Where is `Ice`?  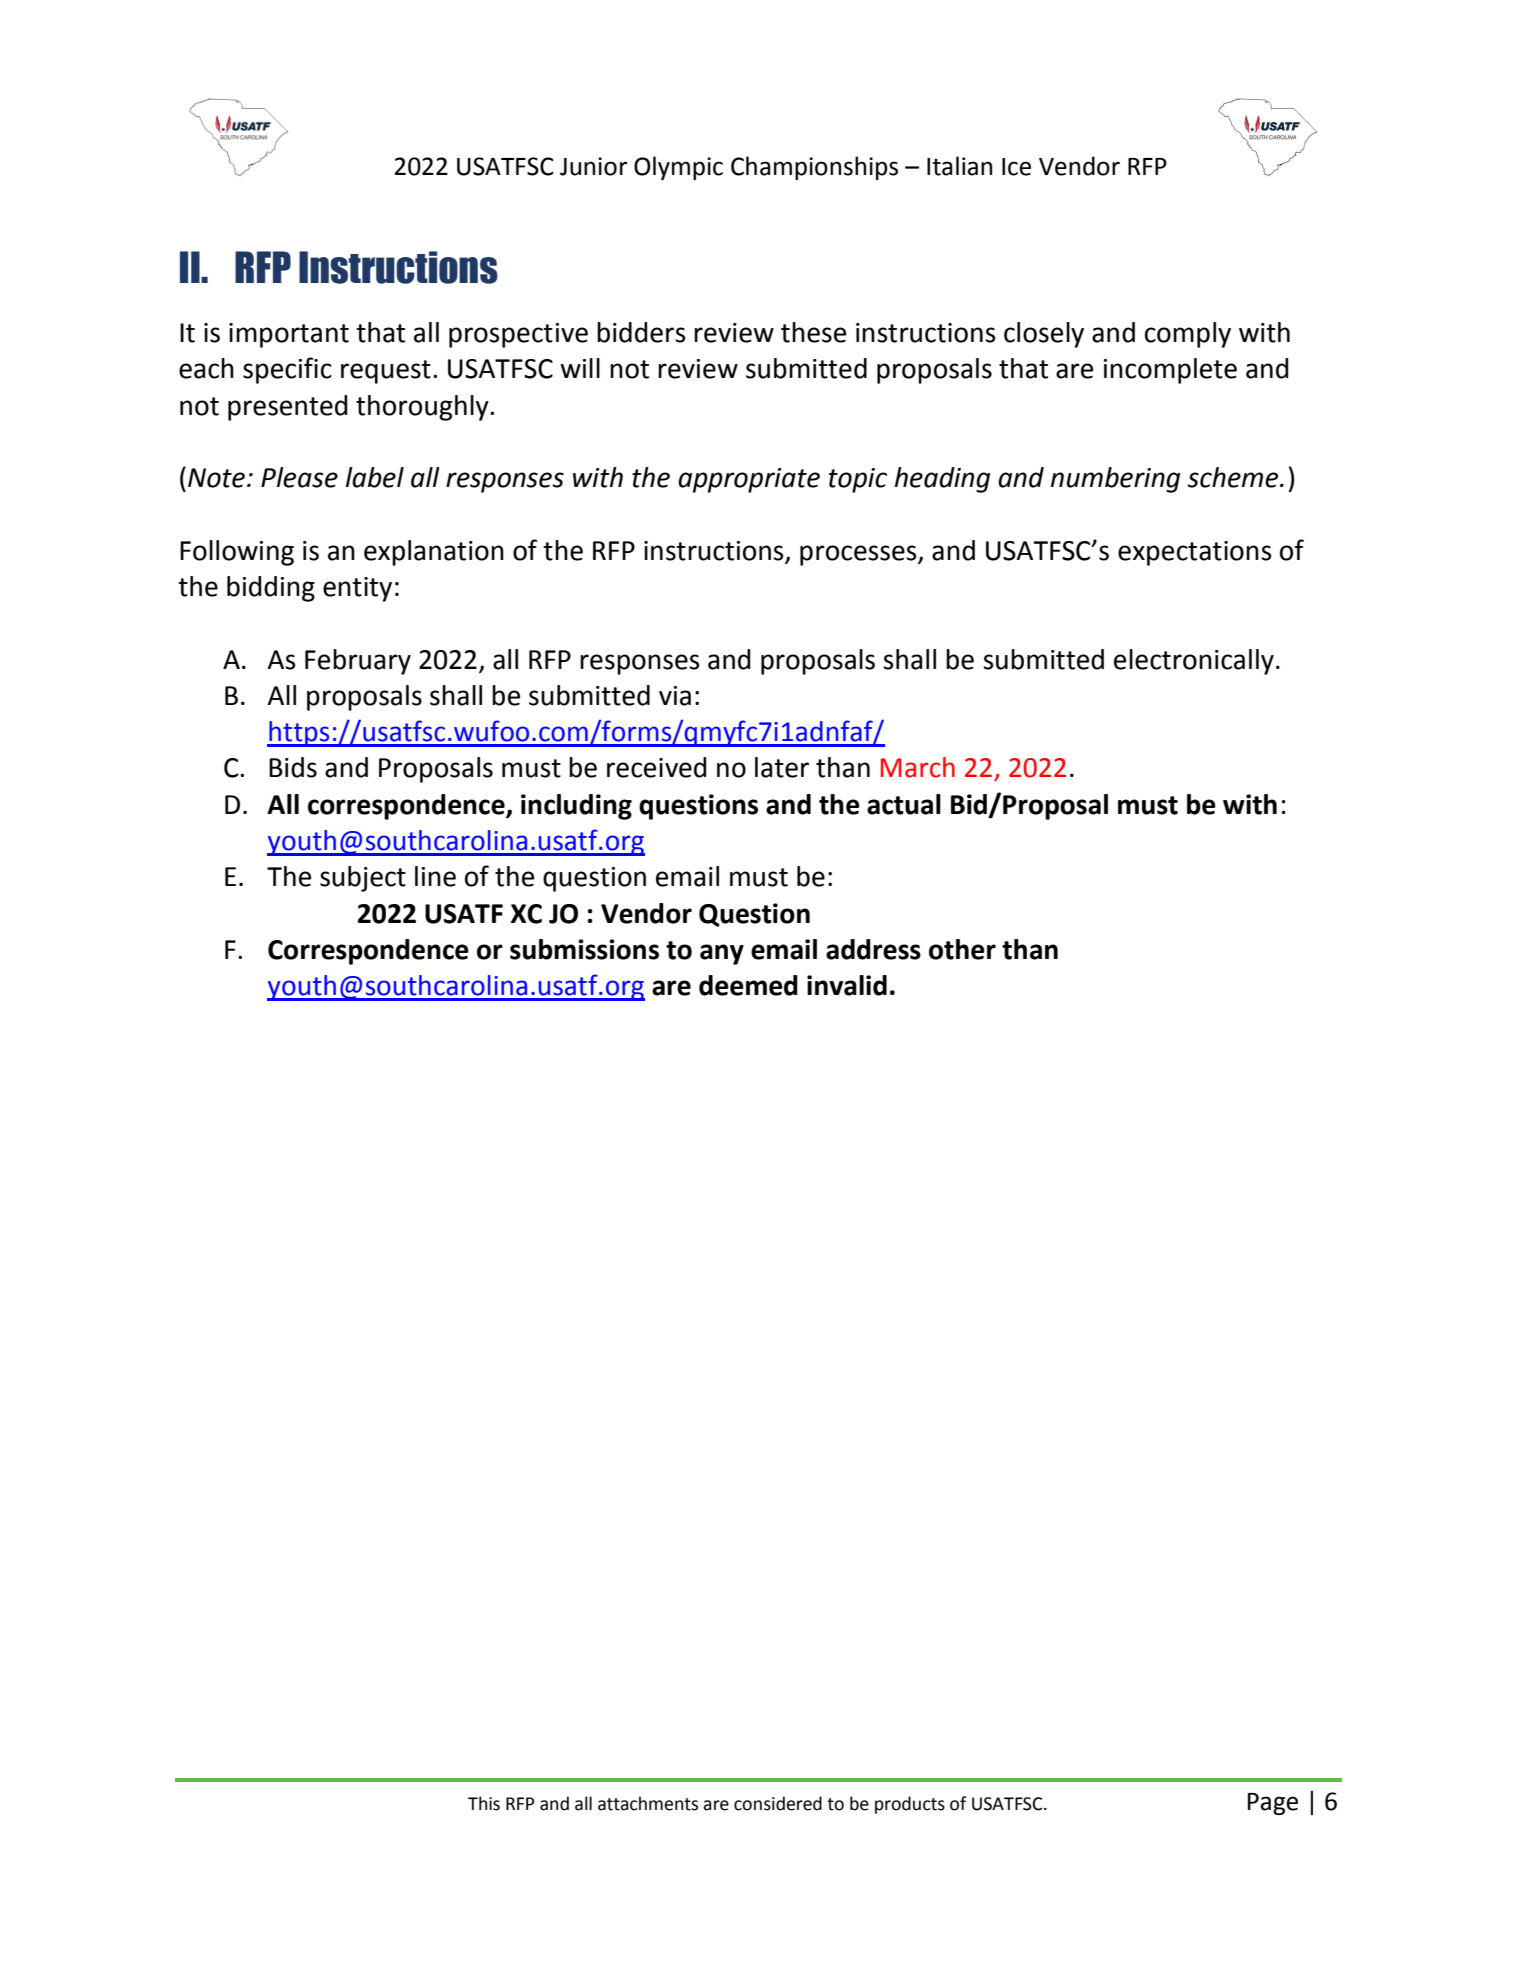
Ice is located at coordinates (1016, 167).
